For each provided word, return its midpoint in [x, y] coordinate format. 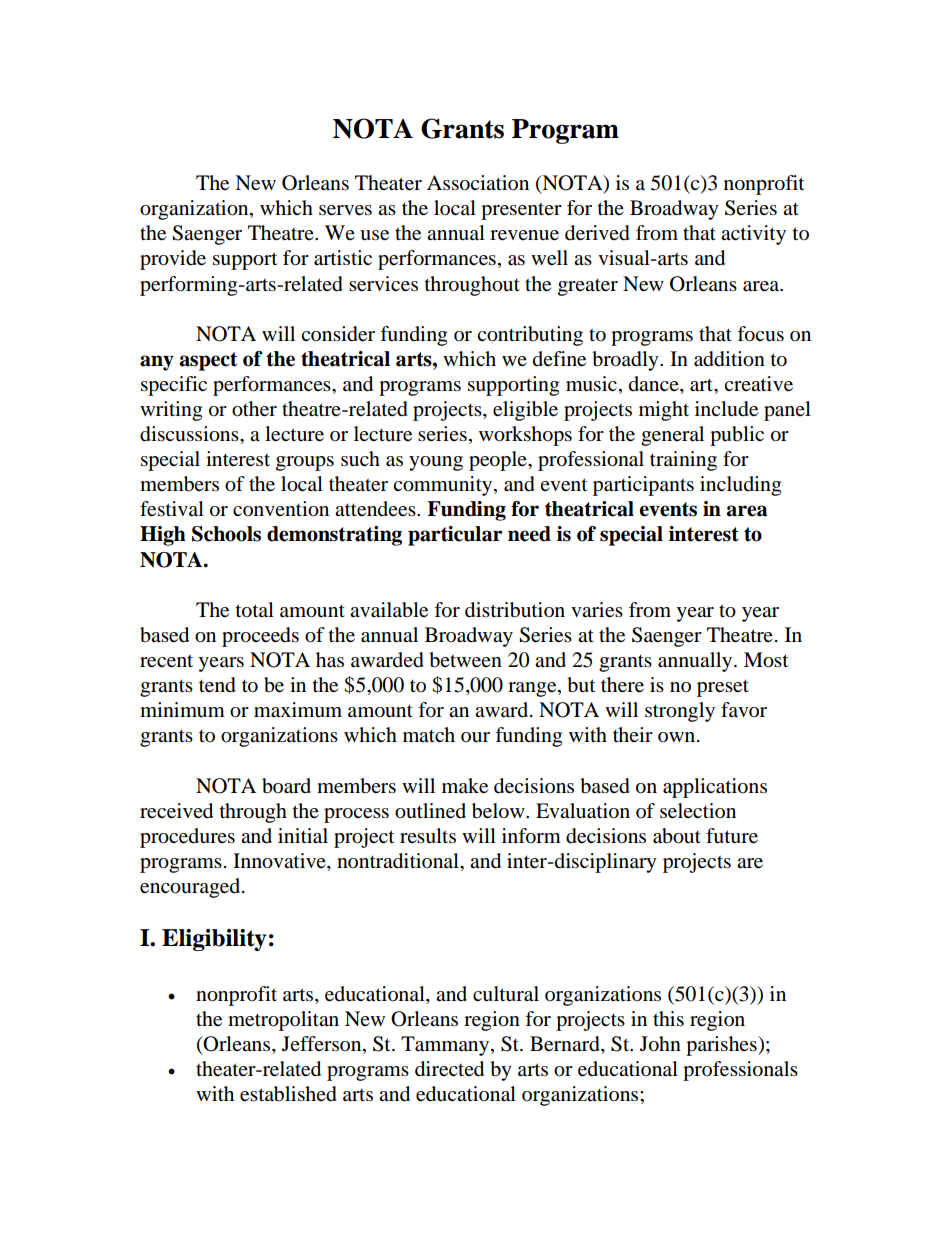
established [288, 1094]
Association [478, 183]
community [444, 486]
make [465, 786]
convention [281, 509]
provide [173, 260]
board [286, 786]
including [740, 486]
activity [753, 235]
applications [715, 788]
